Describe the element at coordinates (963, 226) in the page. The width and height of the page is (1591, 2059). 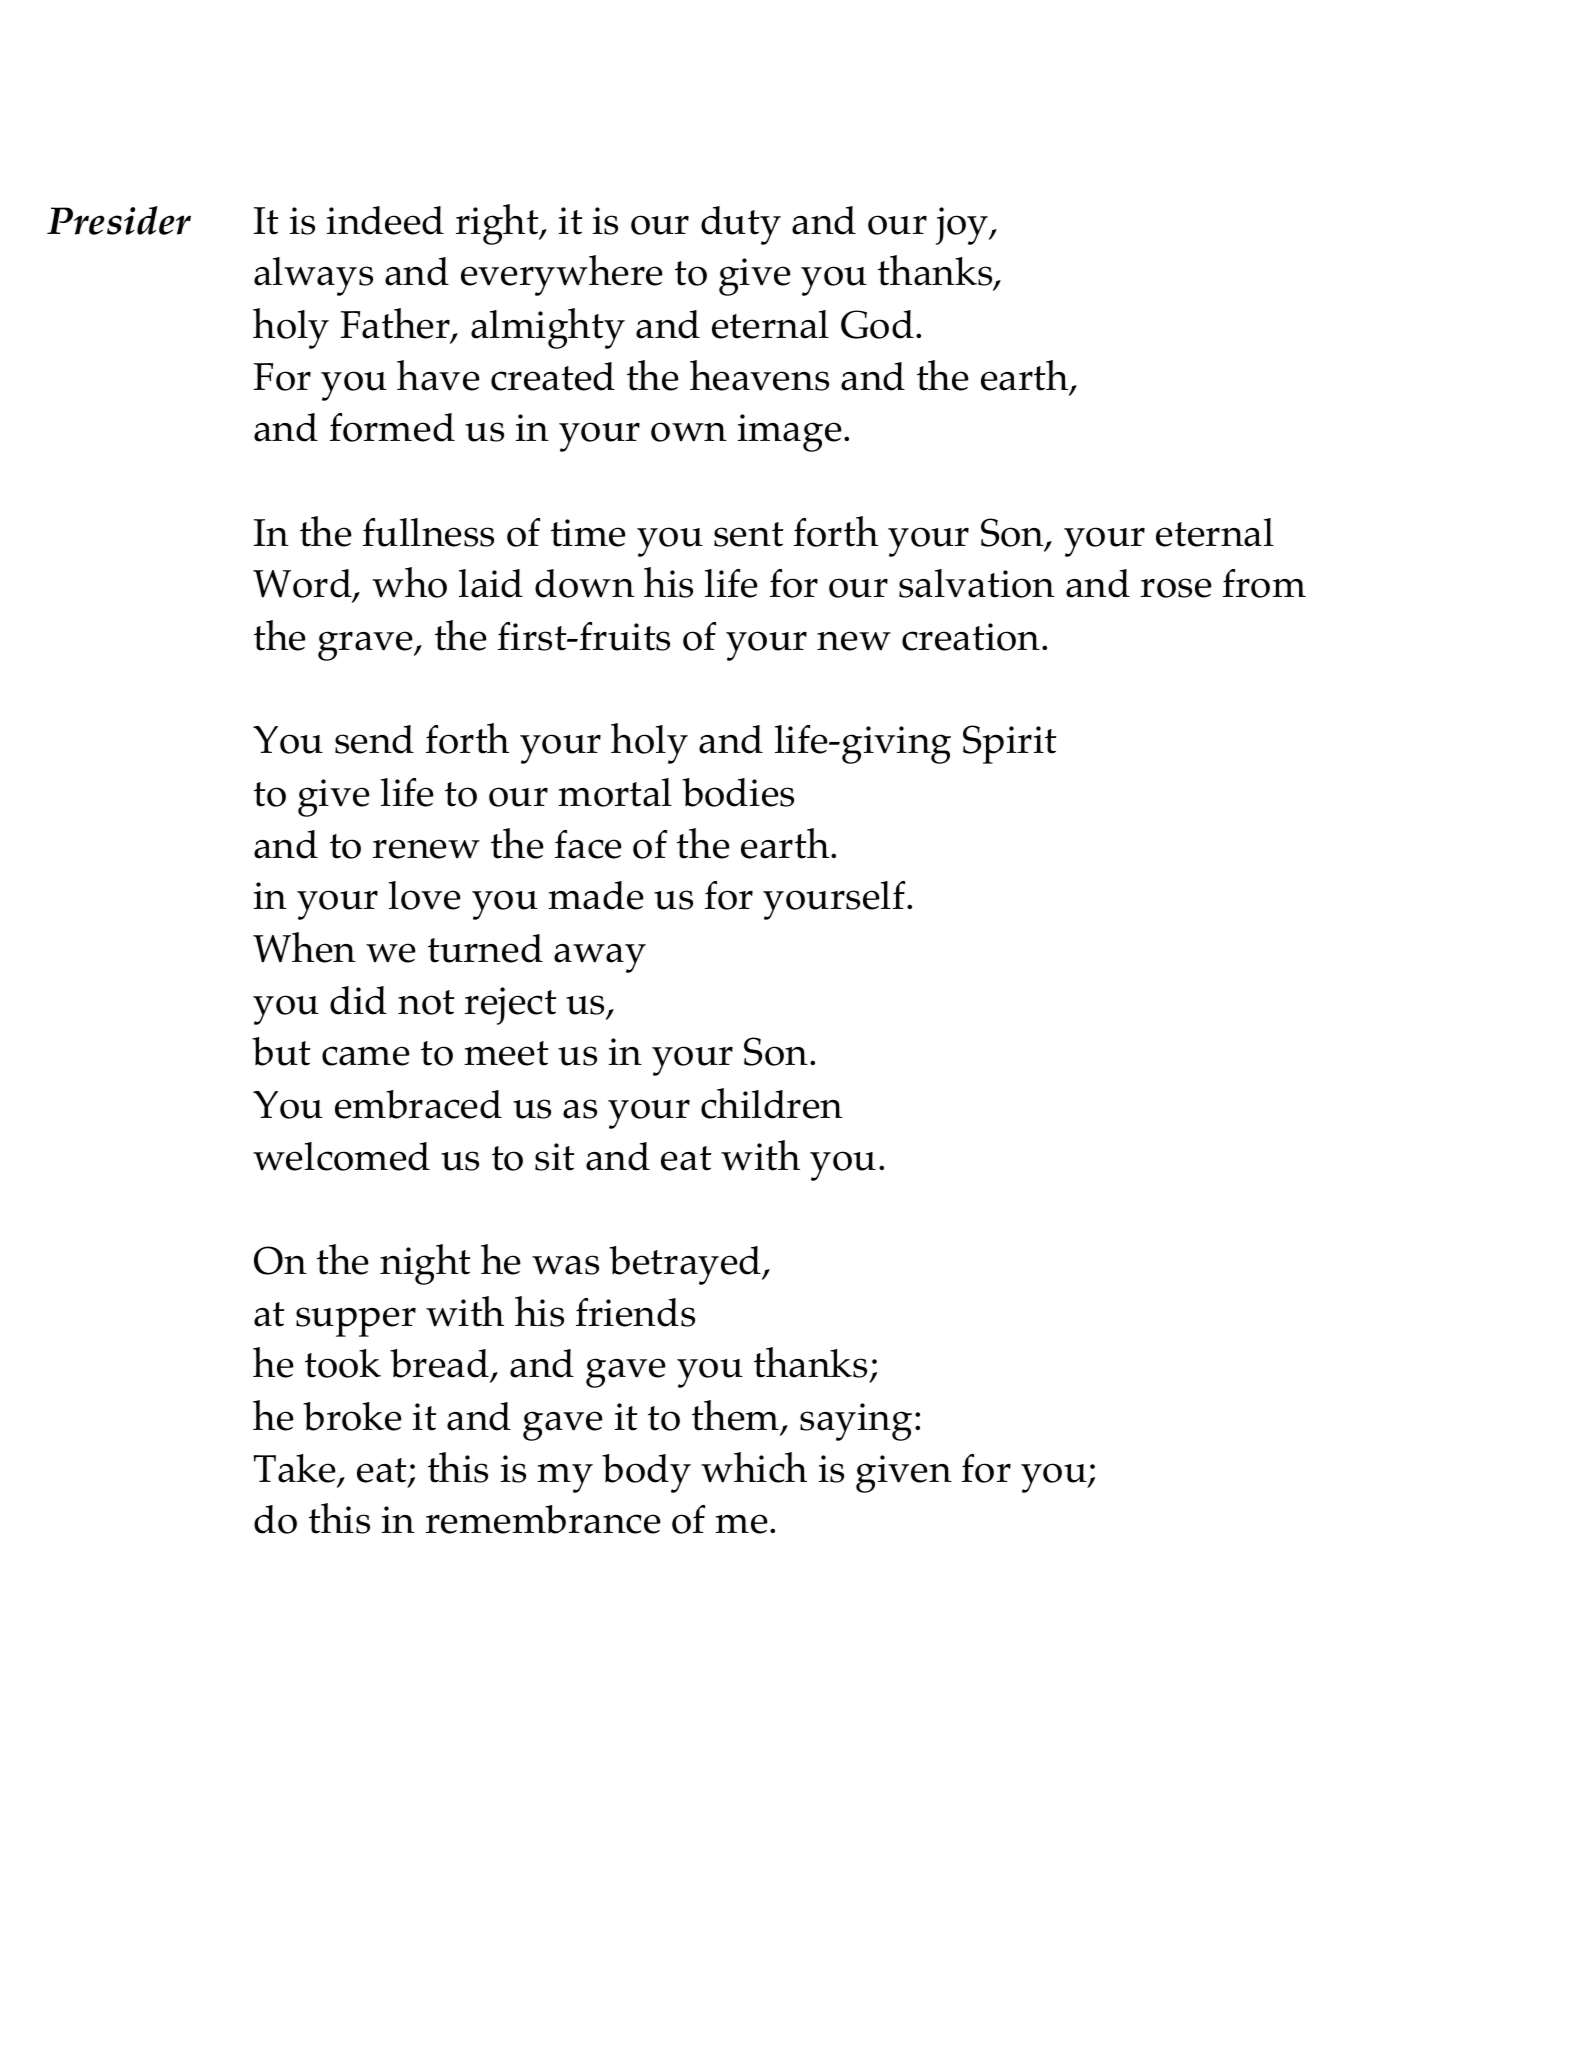
I see `joy` at that location.
